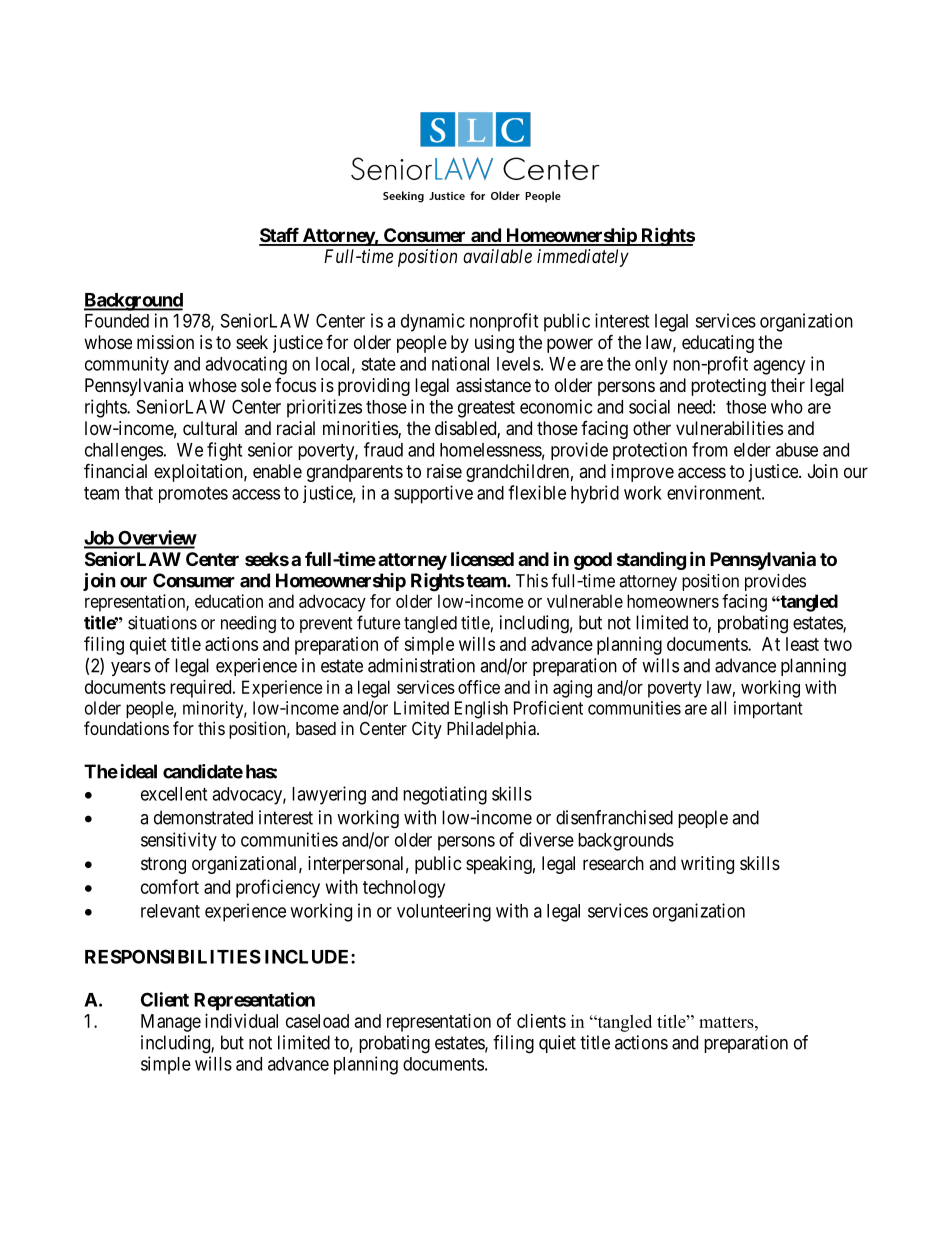 The width and height of the image is (952, 1233). Describe the element at coordinates (752, 450) in the image. I see `elder` at that location.
